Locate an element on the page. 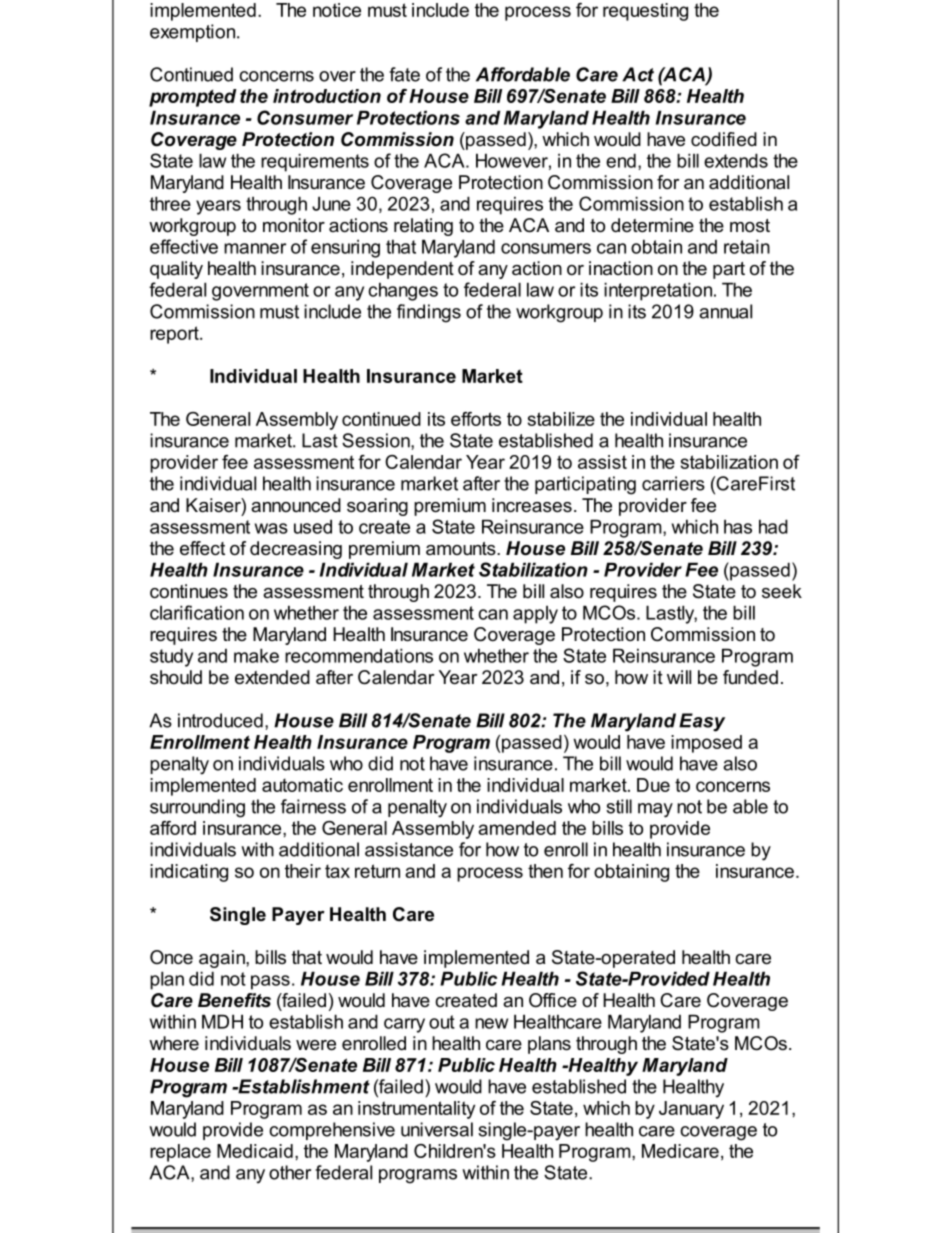  Medicaid is located at coordinates (255, 1151).
